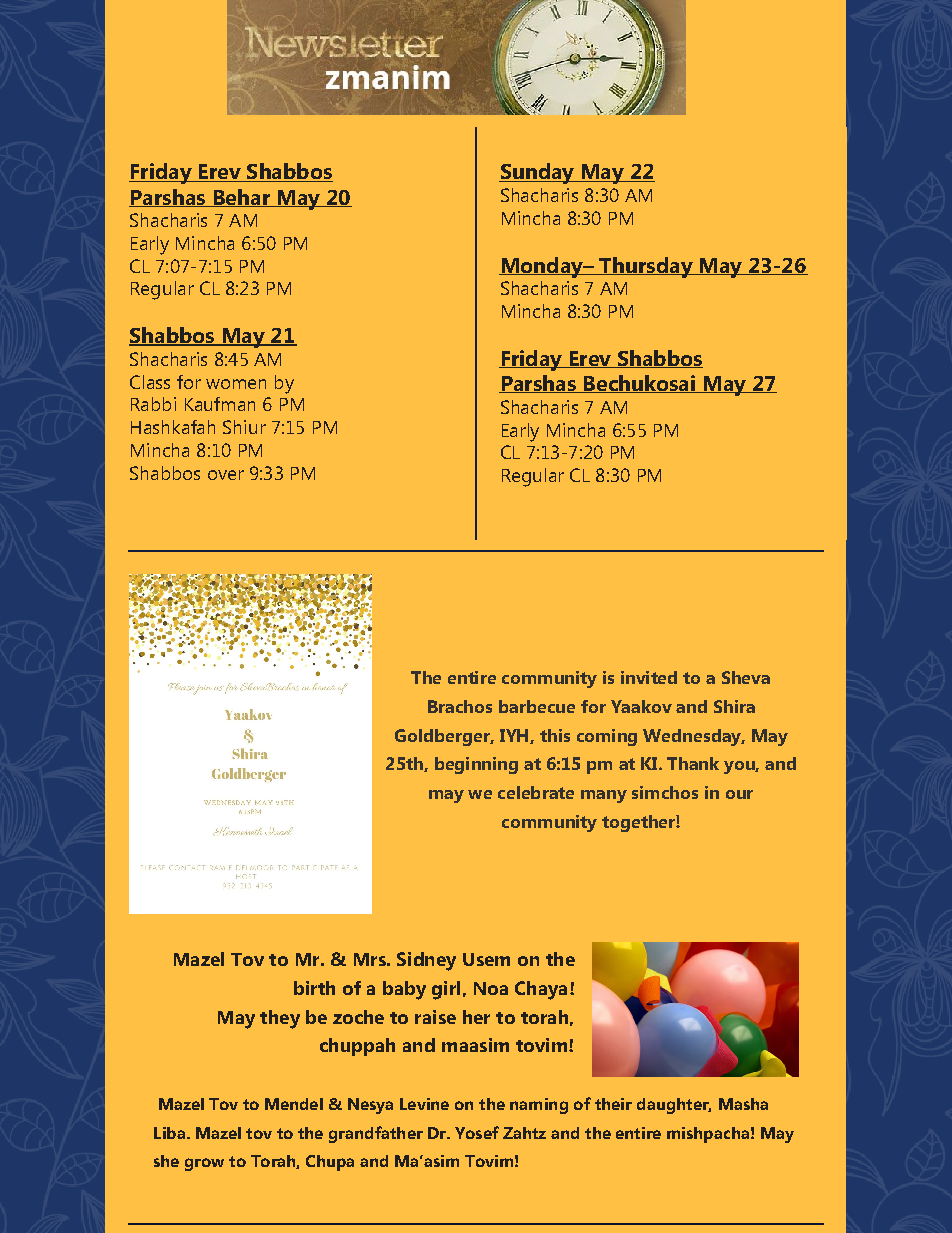 The image size is (952, 1233). Describe the element at coordinates (739, 794) in the image. I see `our` at that location.
